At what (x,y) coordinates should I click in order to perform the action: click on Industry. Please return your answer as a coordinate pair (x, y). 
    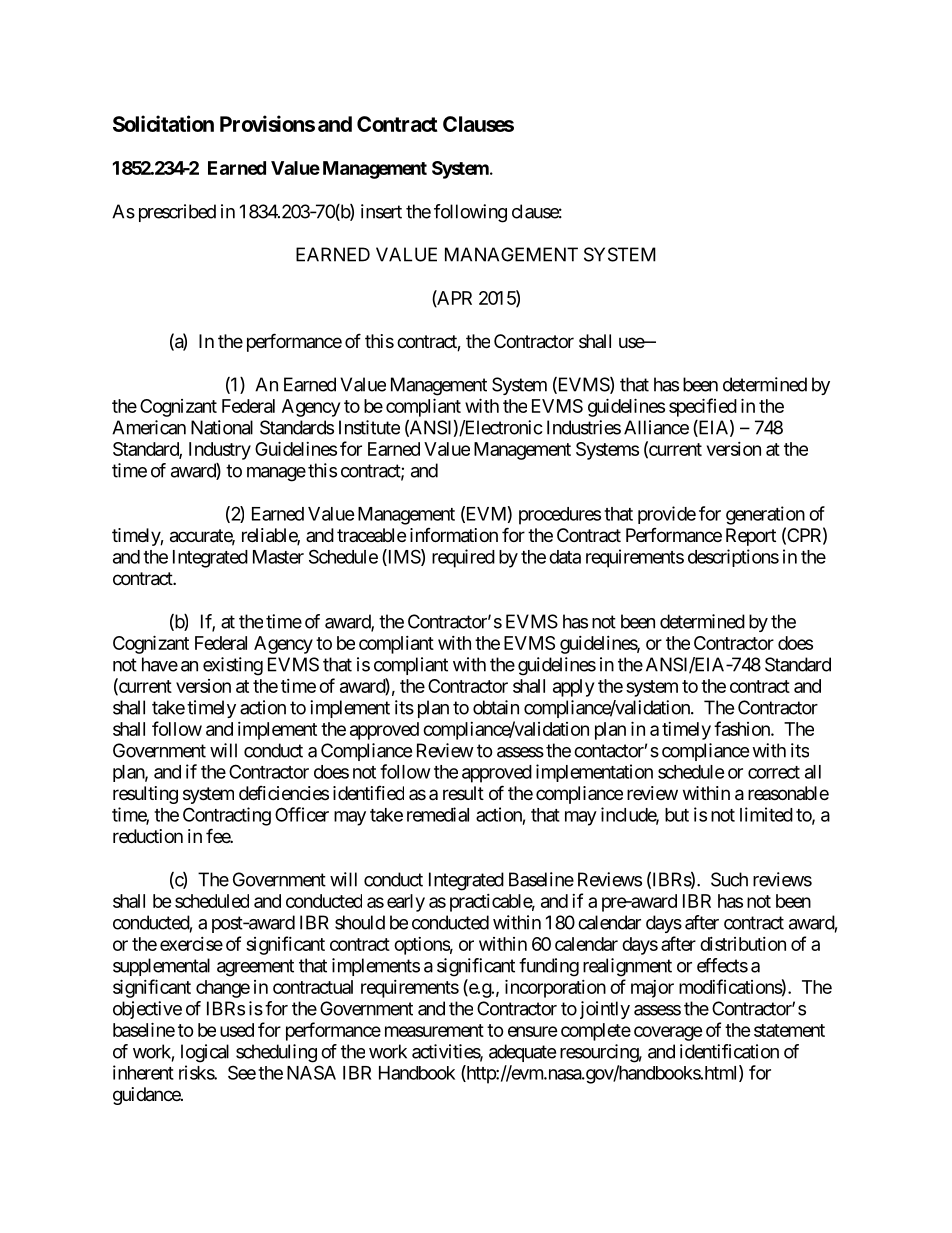
    Looking at the image, I should click on (220, 451).
